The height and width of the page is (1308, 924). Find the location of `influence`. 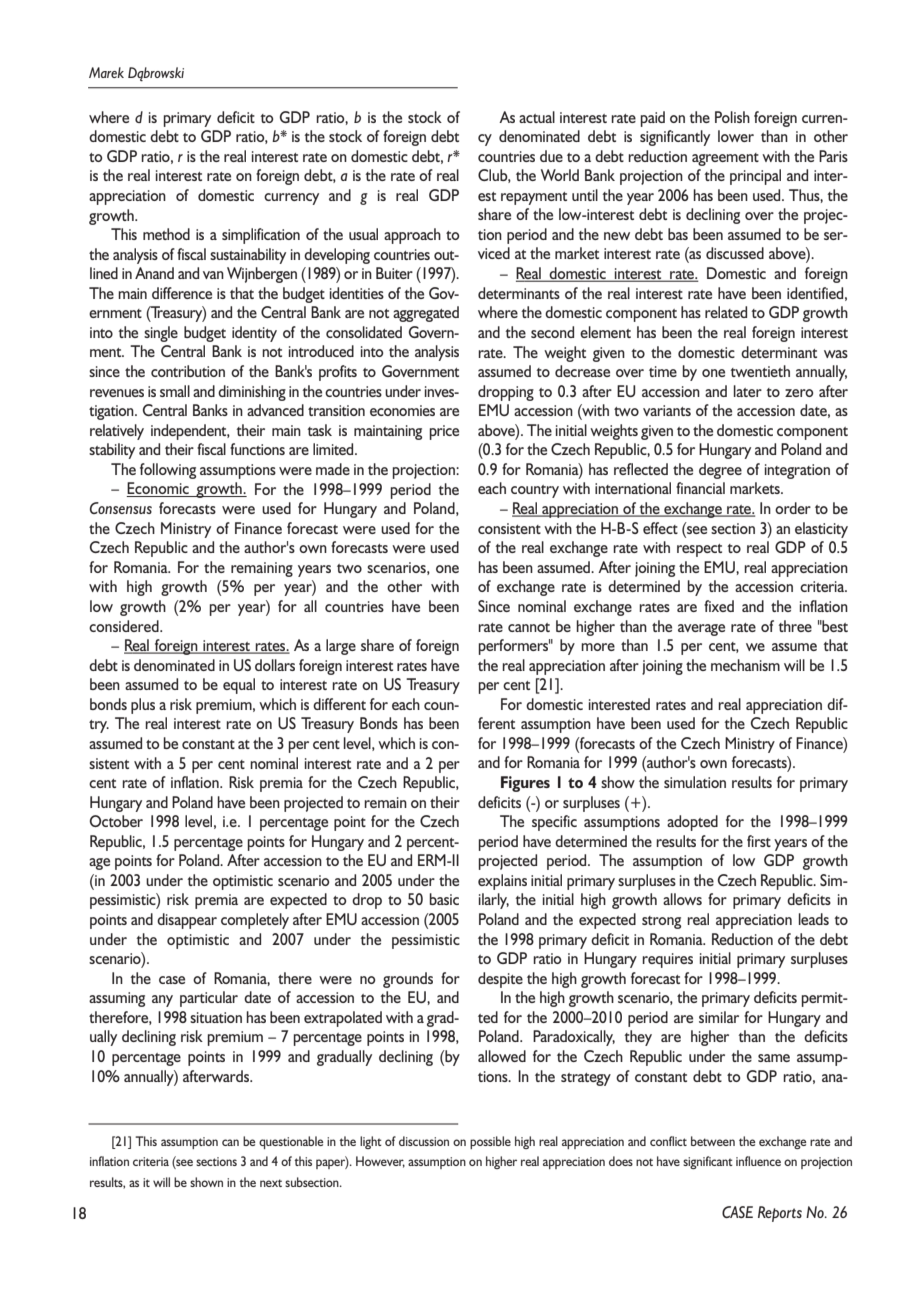

influence is located at coordinates (758, 1161).
